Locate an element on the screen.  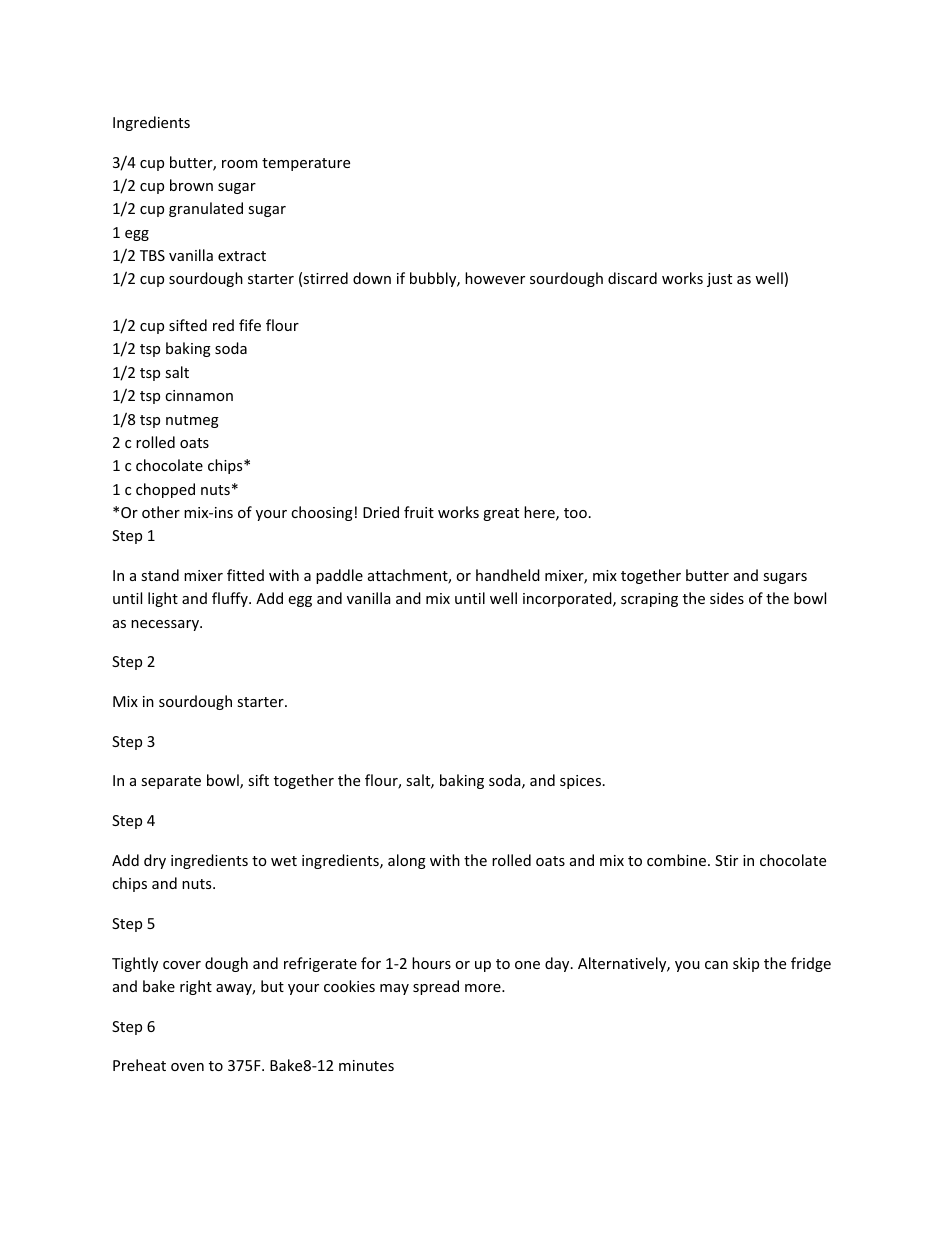
too is located at coordinates (575, 513).
